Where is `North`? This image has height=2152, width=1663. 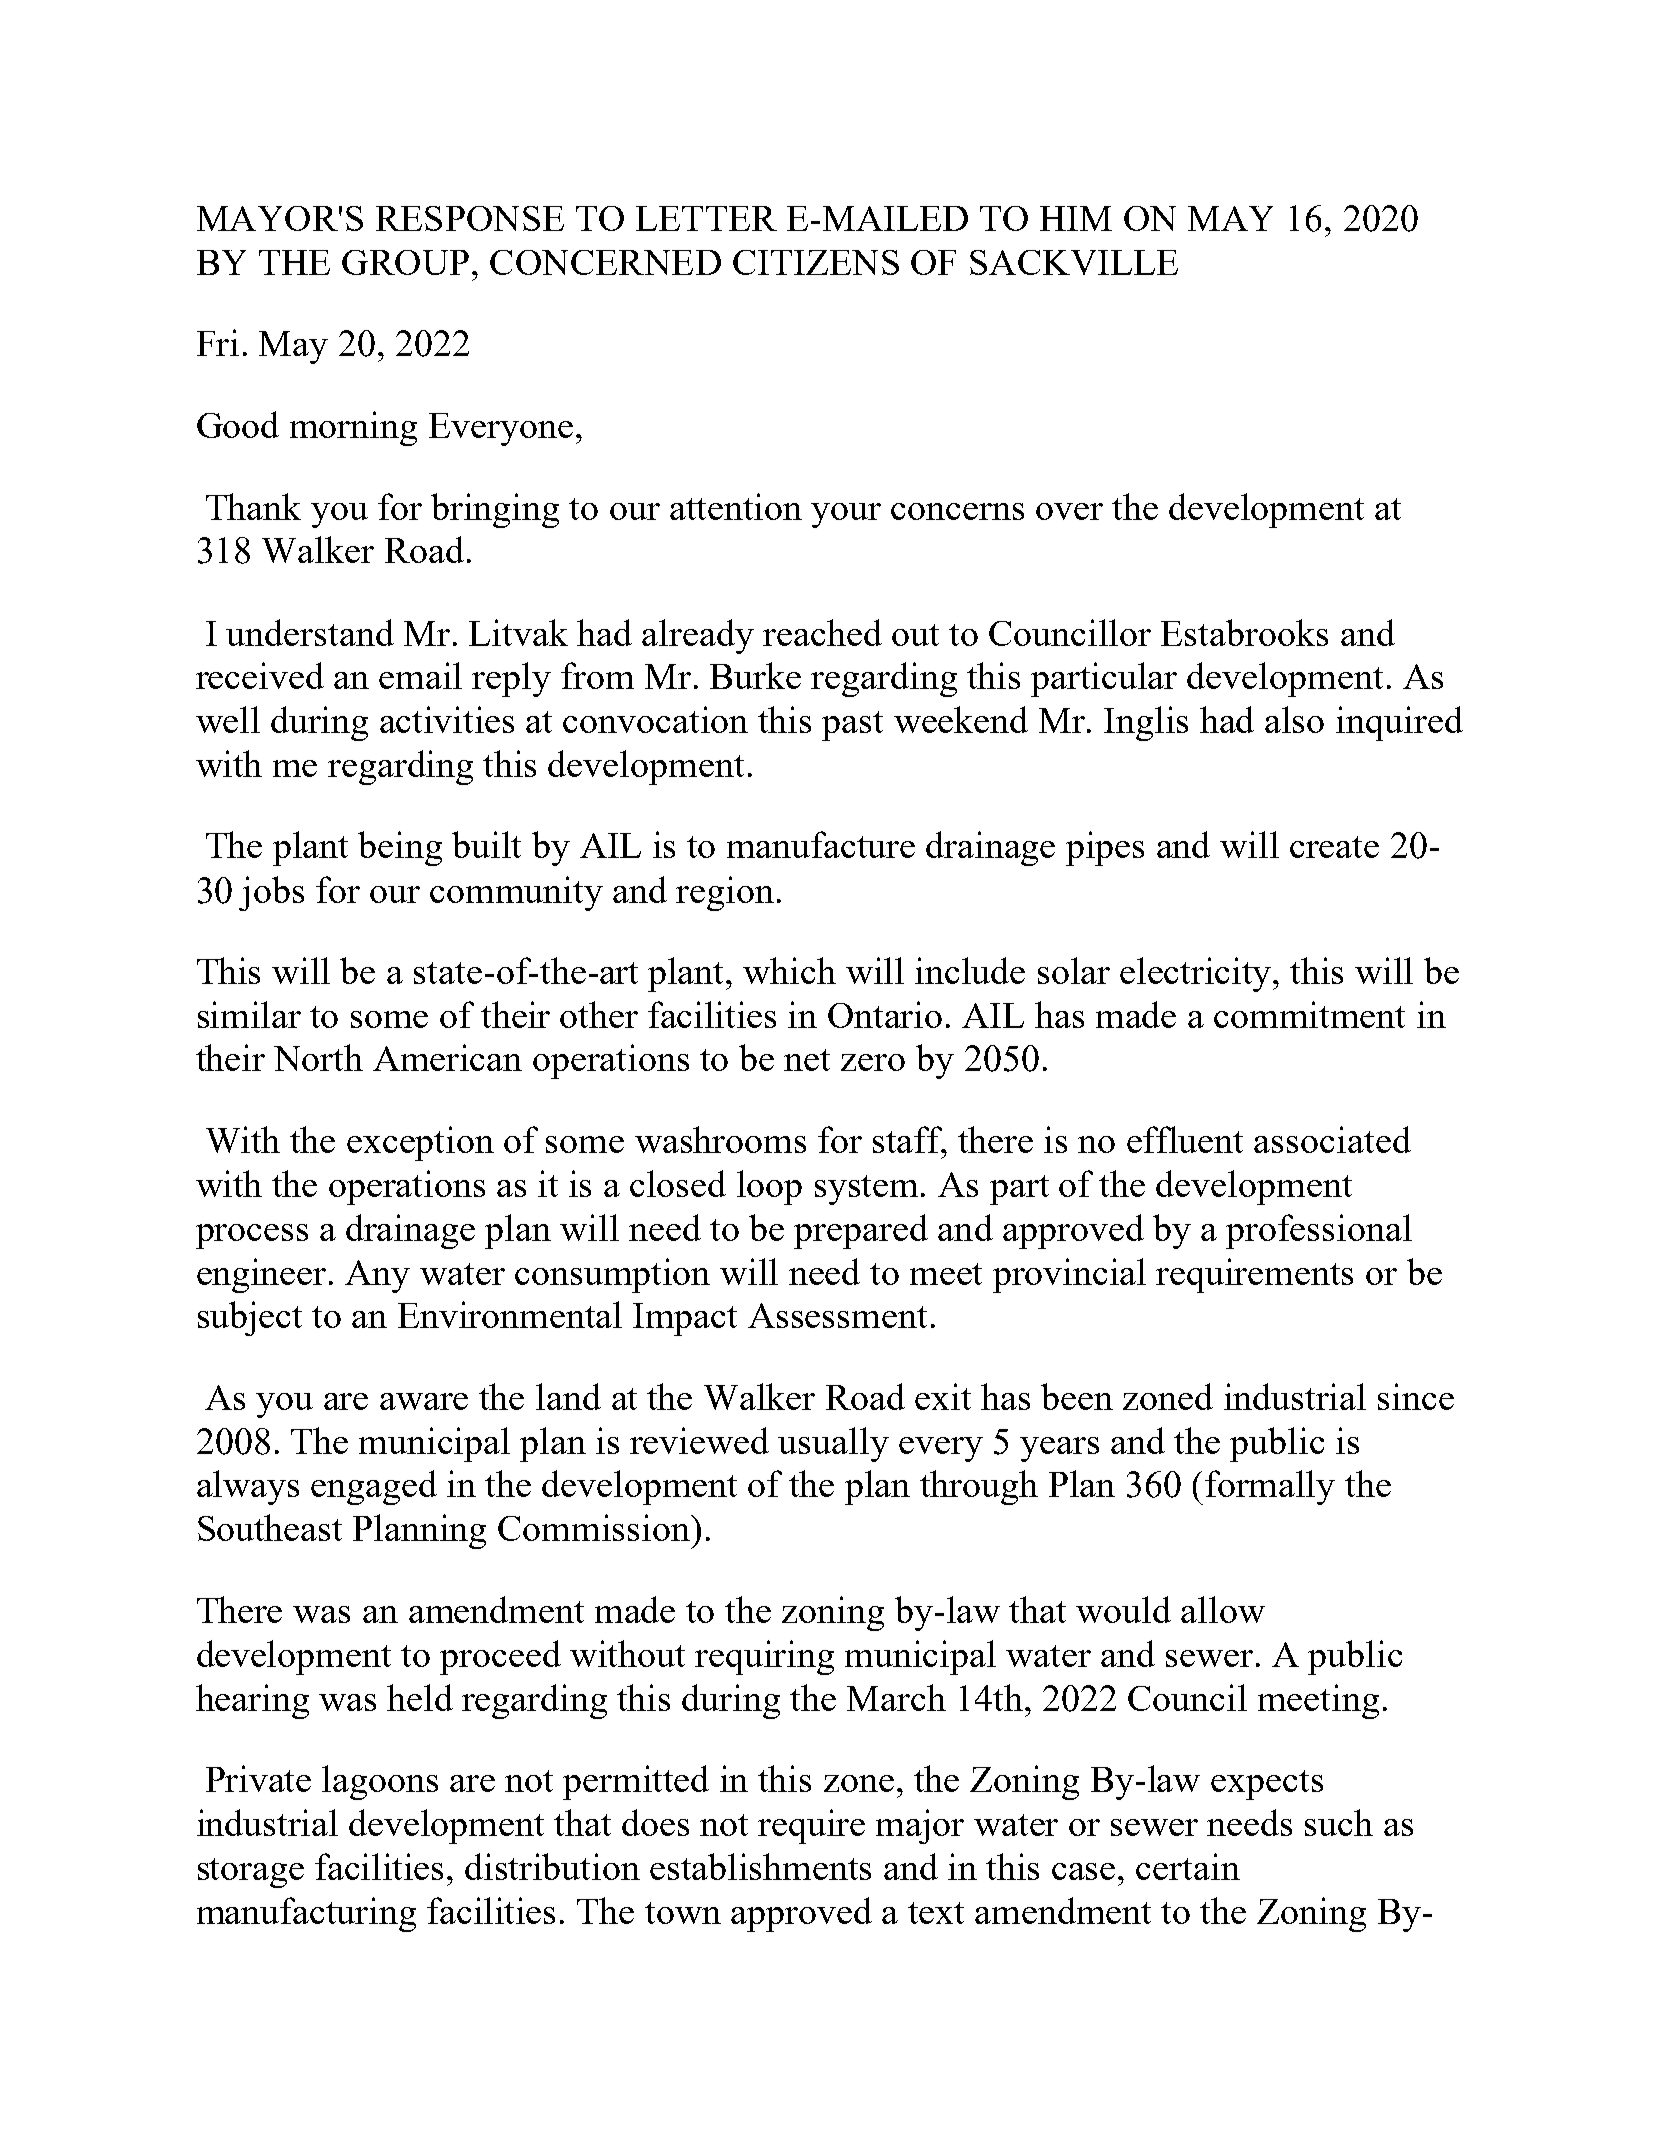
North is located at coordinates (318, 1057).
